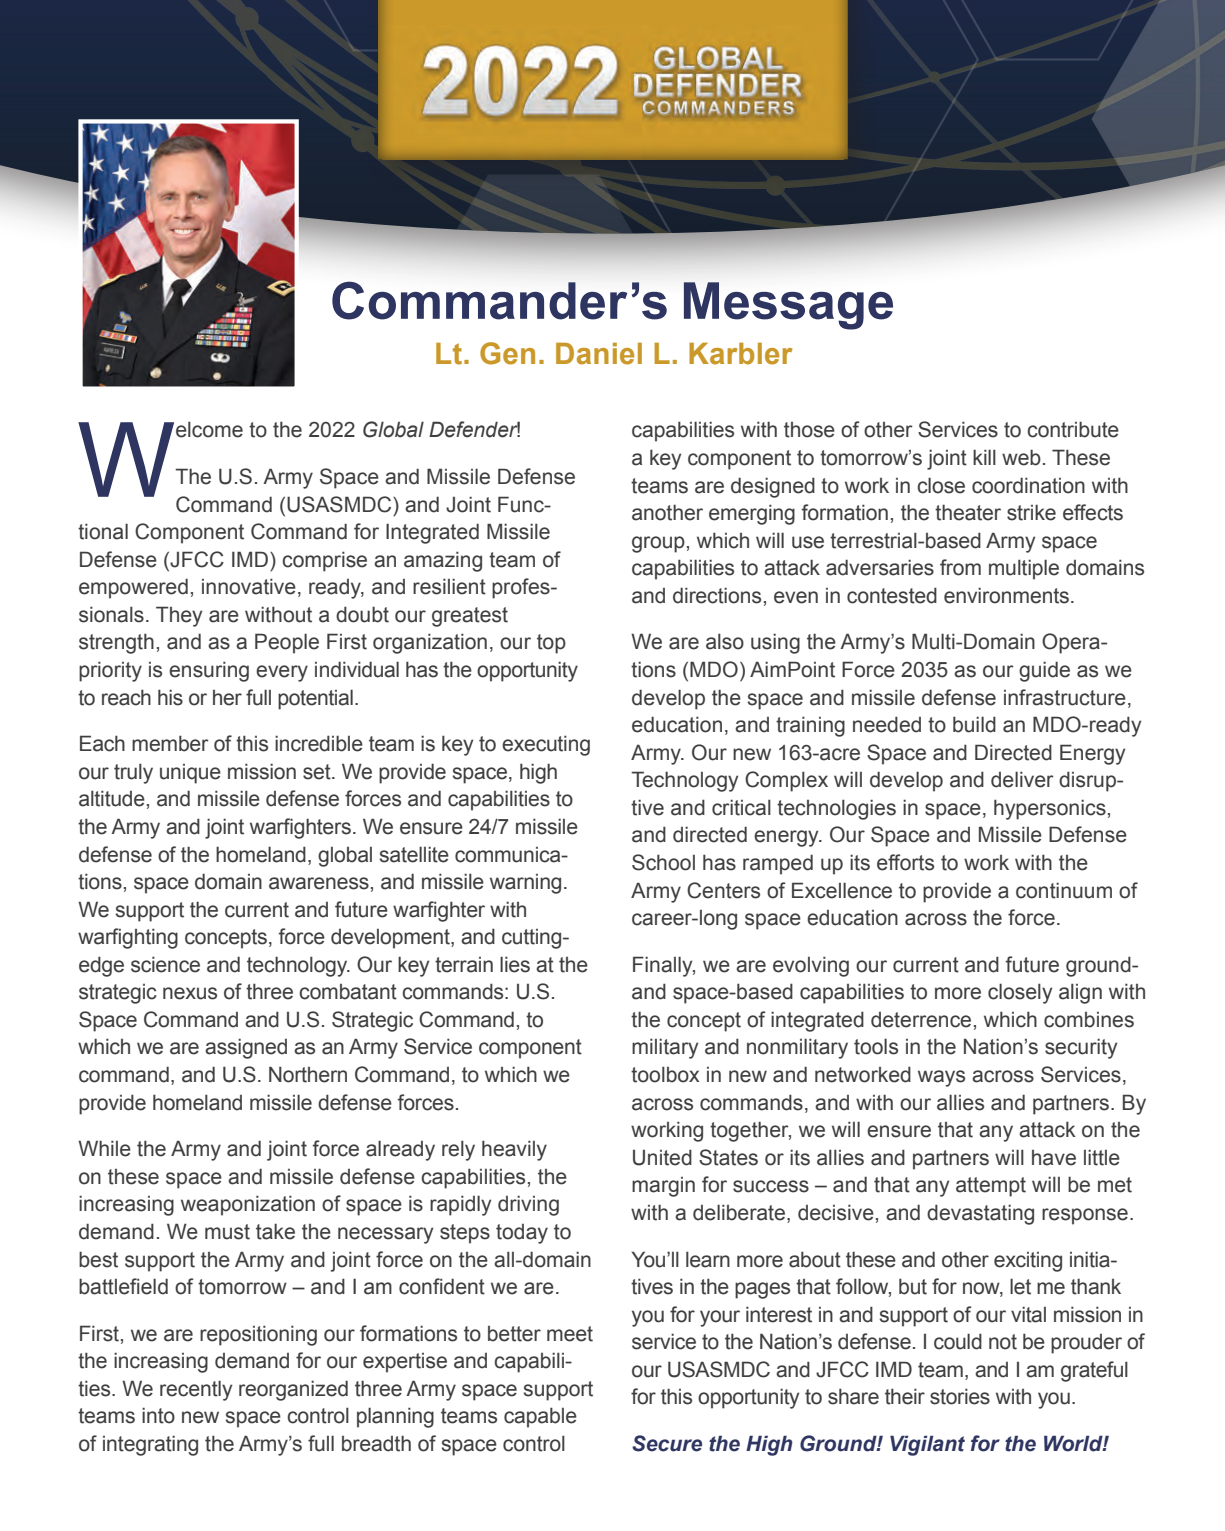  Describe the element at coordinates (1073, 429) in the screenshot. I see `contribute` at that location.
